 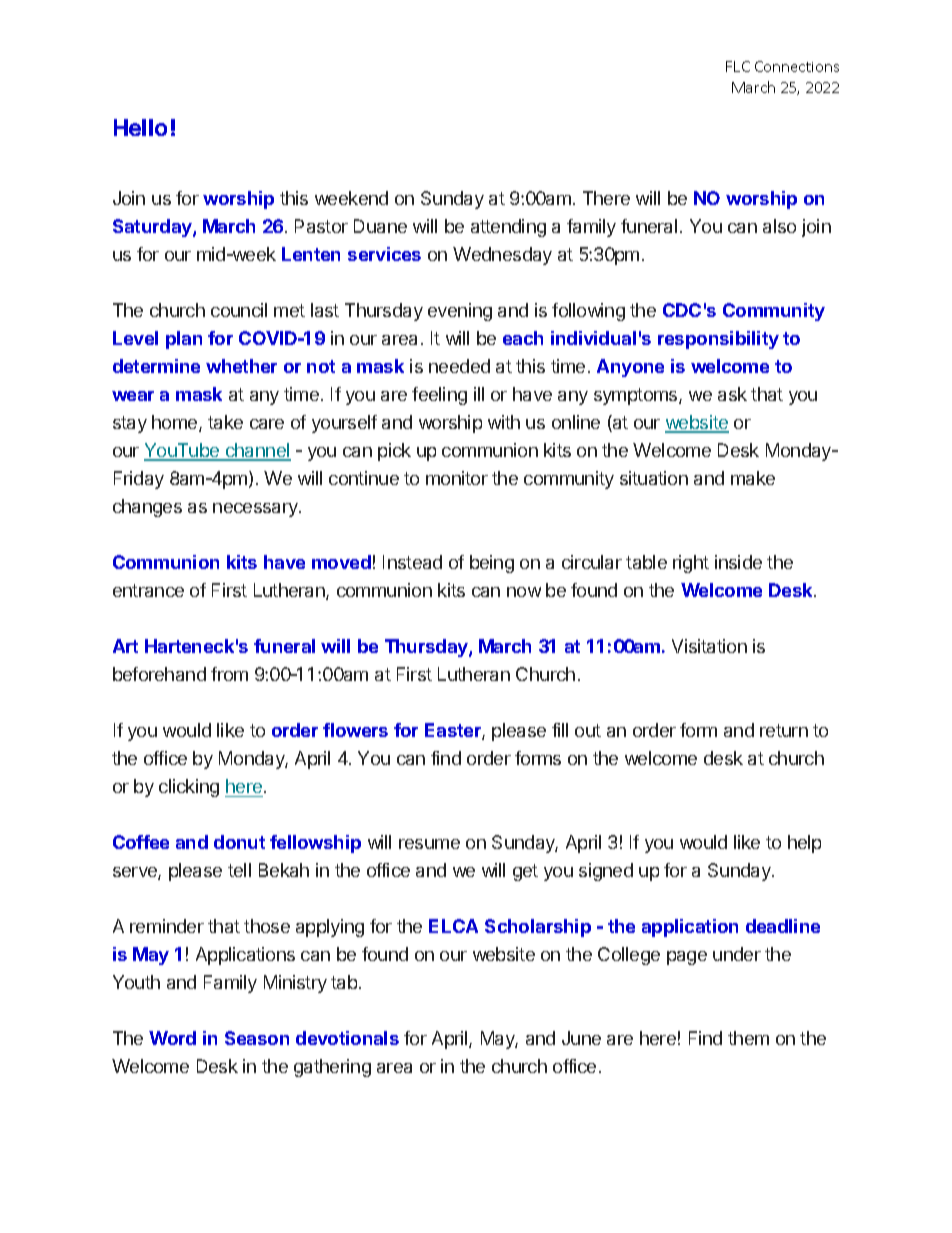 I want to click on help, so click(x=804, y=844).
